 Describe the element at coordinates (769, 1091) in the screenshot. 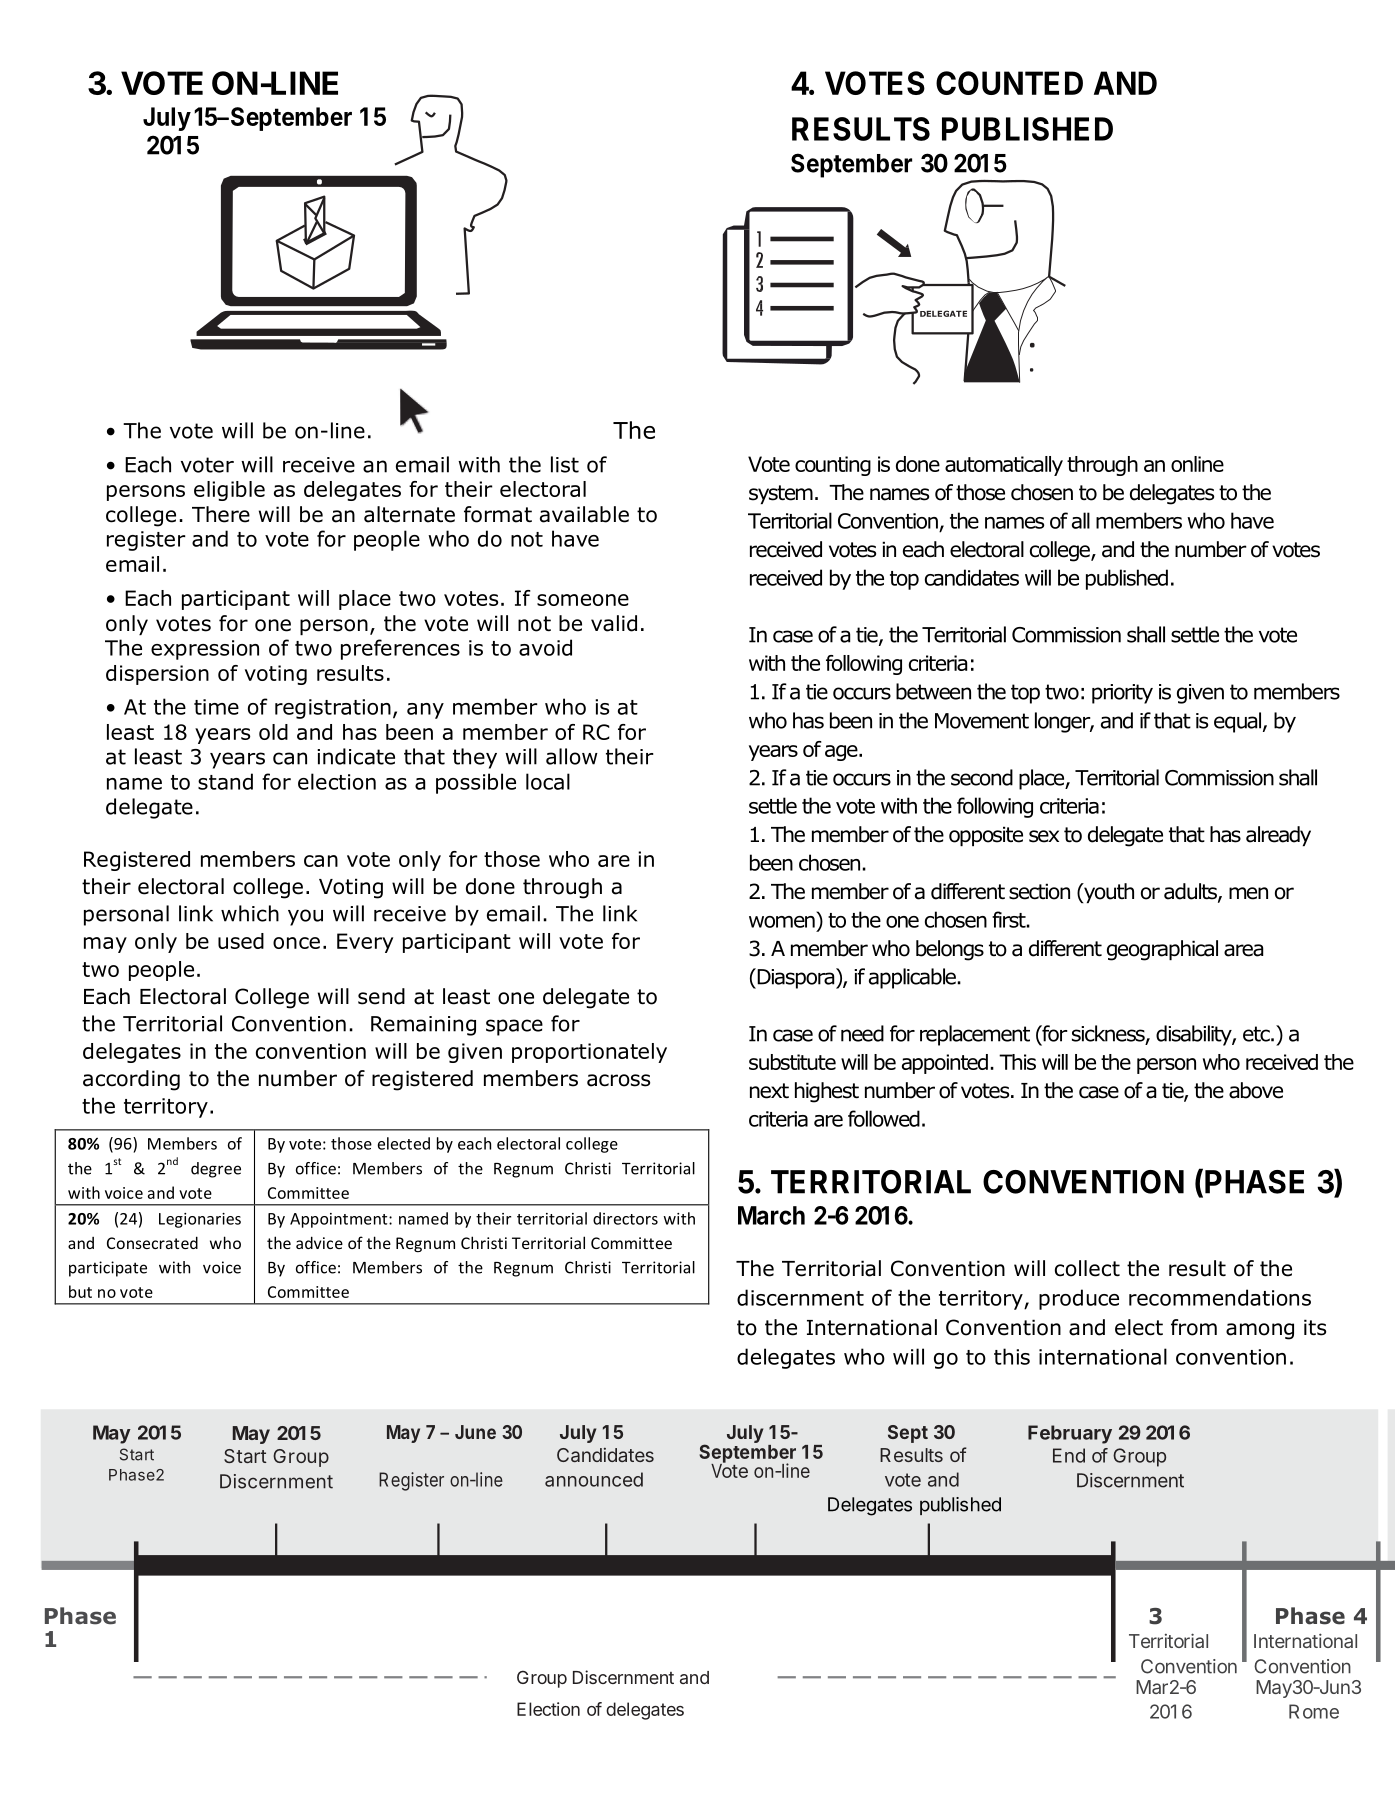

I see `next` at that location.
